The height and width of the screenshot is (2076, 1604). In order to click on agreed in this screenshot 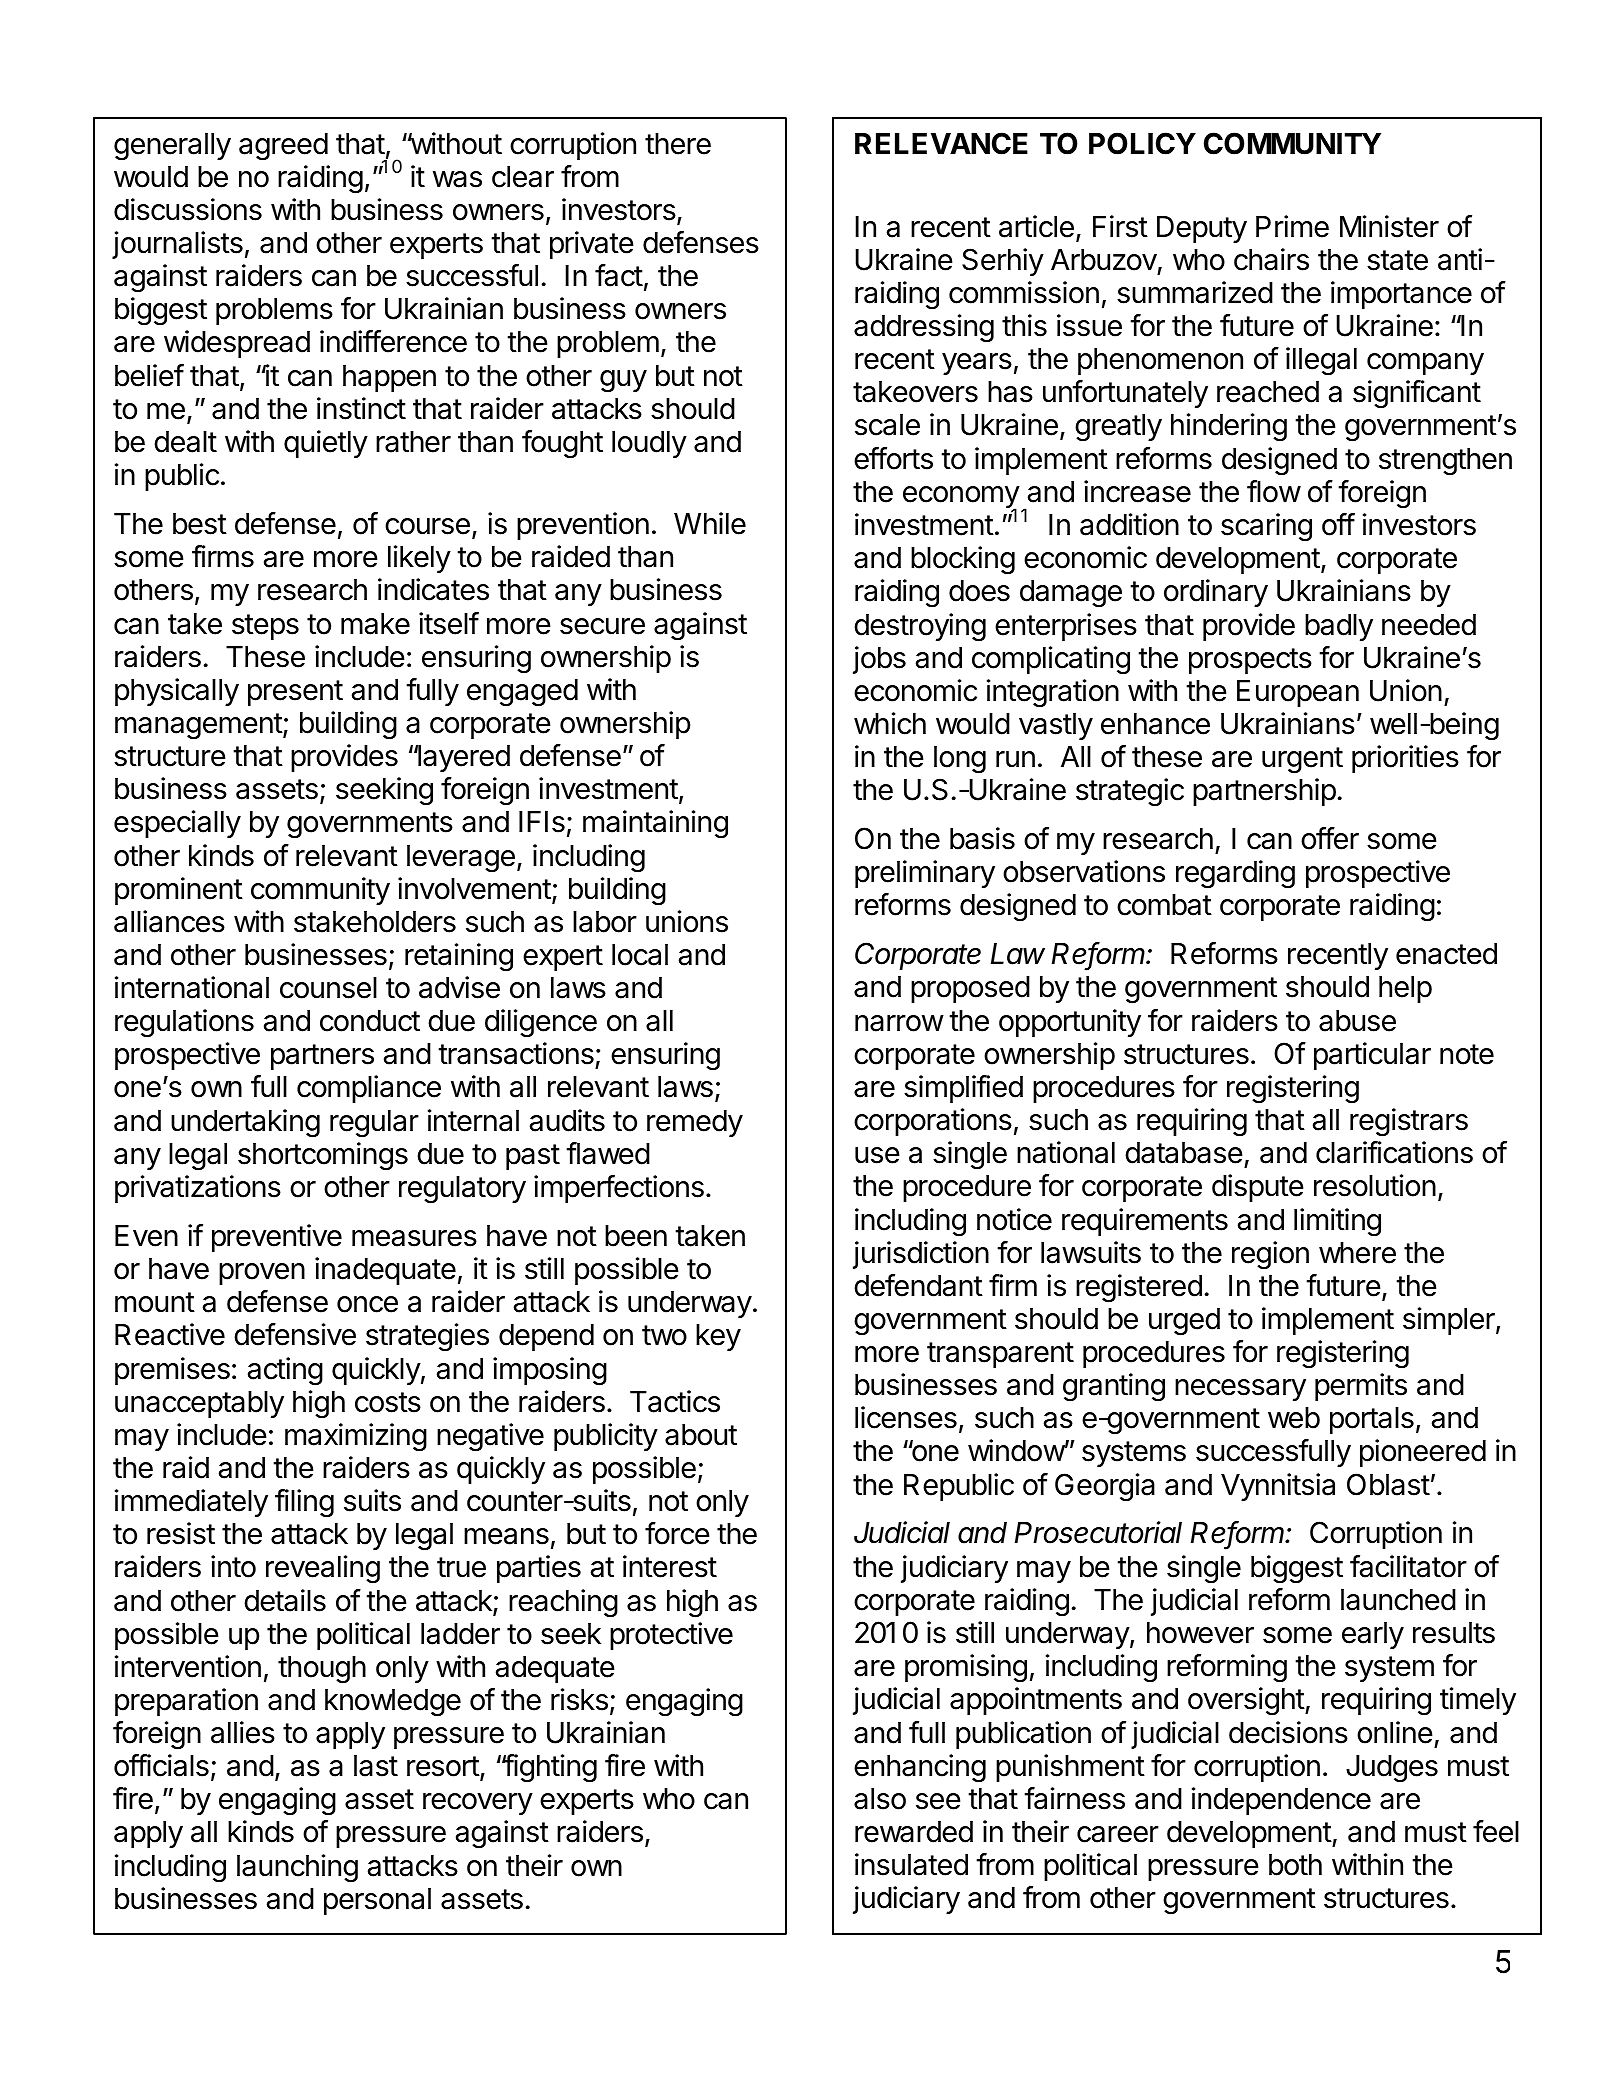, I will do `click(283, 147)`.
